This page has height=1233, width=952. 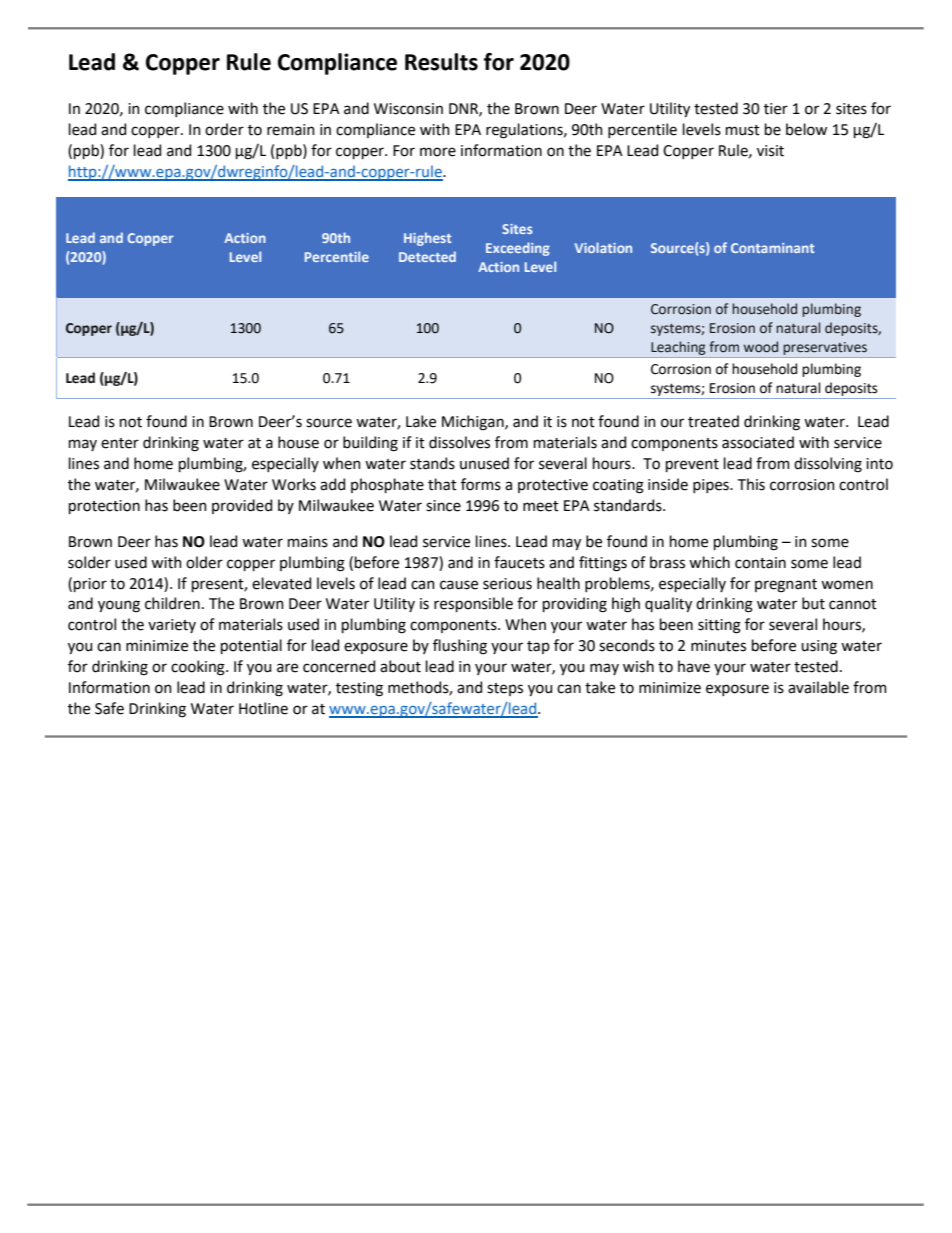 What do you see at coordinates (818, 687) in the page?
I see `available` at bounding box center [818, 687].
